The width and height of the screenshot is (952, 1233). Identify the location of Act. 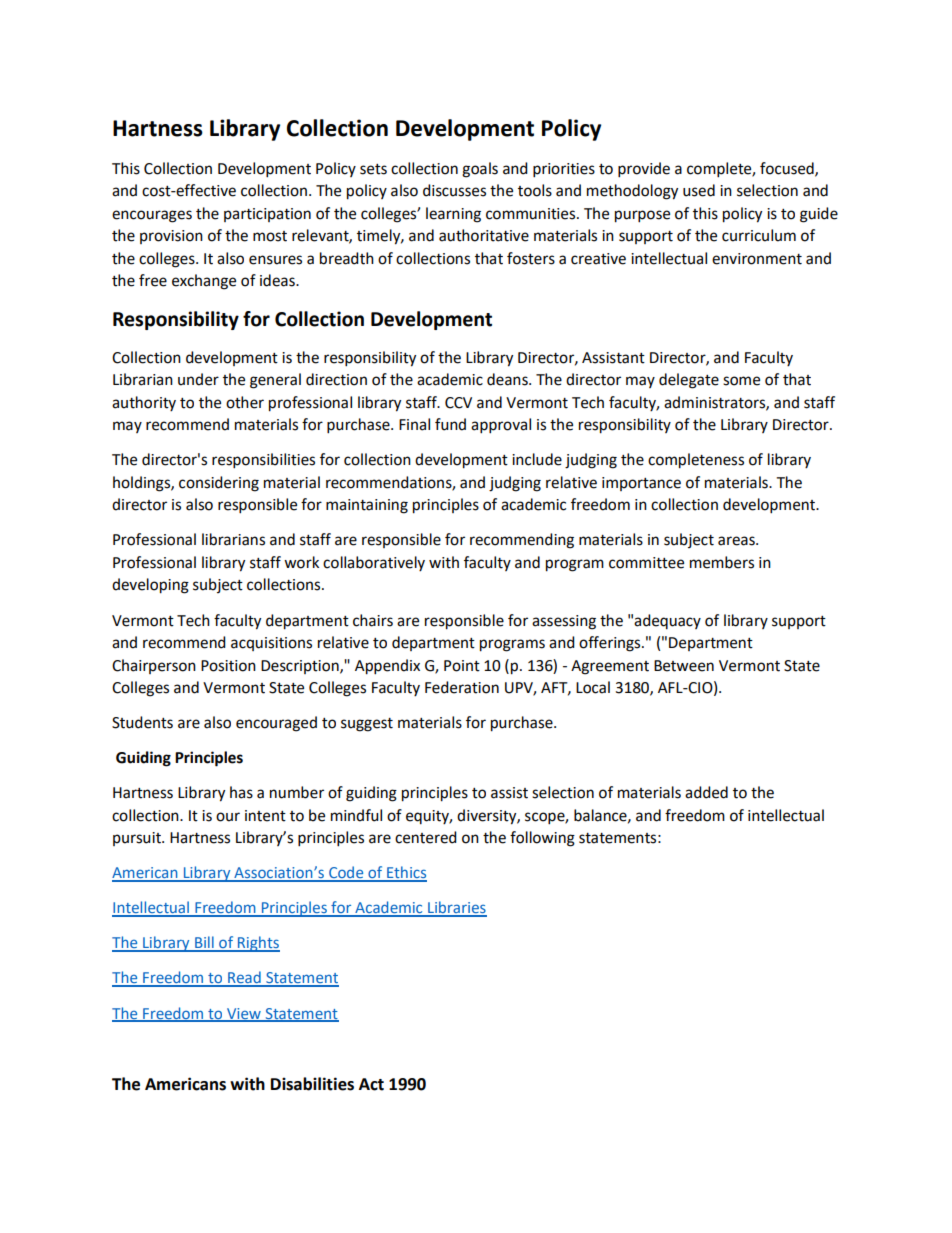
(371, 1084).
